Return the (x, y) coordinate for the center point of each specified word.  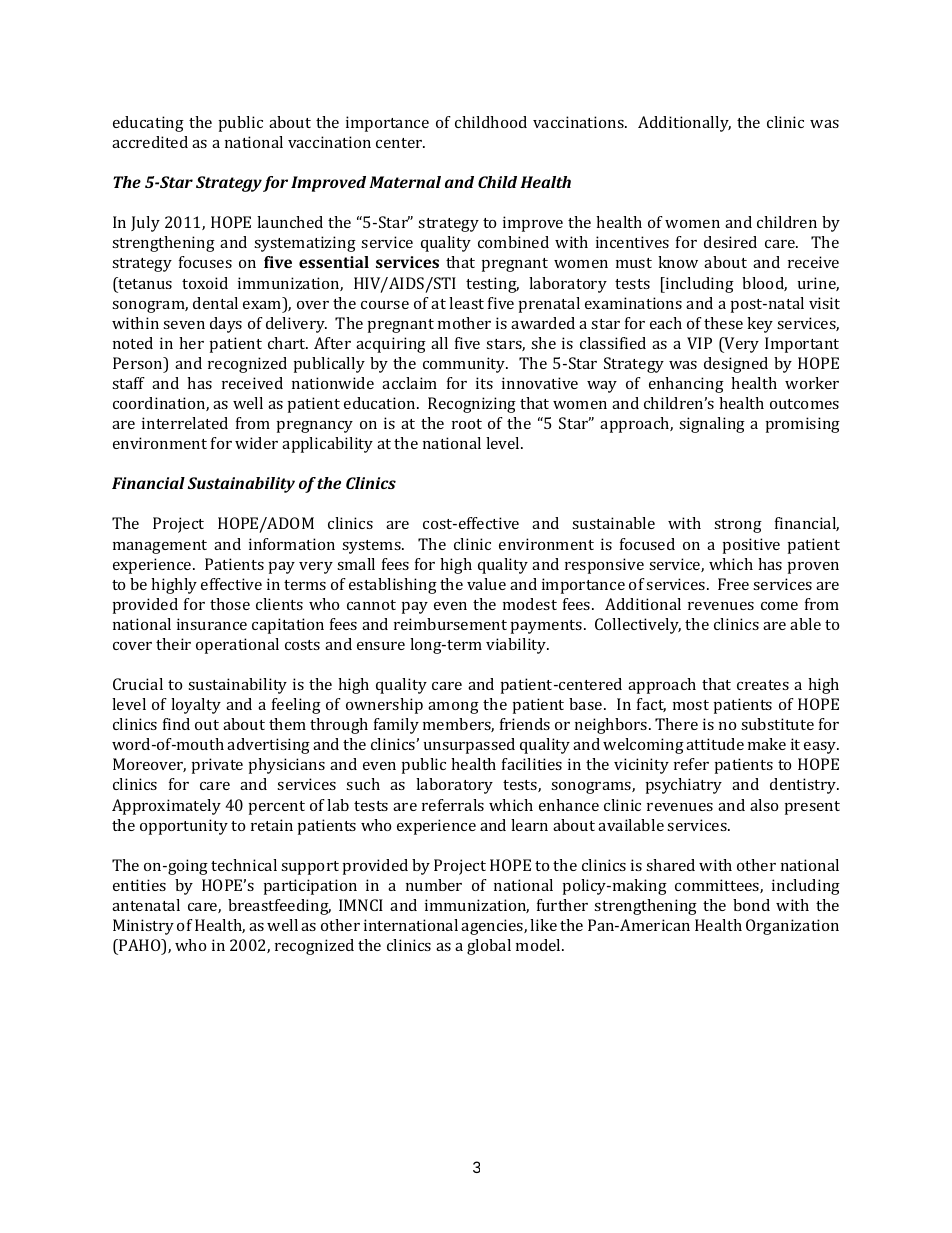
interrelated (185, 423)
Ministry (143, 927)
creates (763, 685)
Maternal (405, 182)
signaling (712, 425)
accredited (150, 142)
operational (237, 646)
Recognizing (472, 405)
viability (517, 646)
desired (730, 242)
